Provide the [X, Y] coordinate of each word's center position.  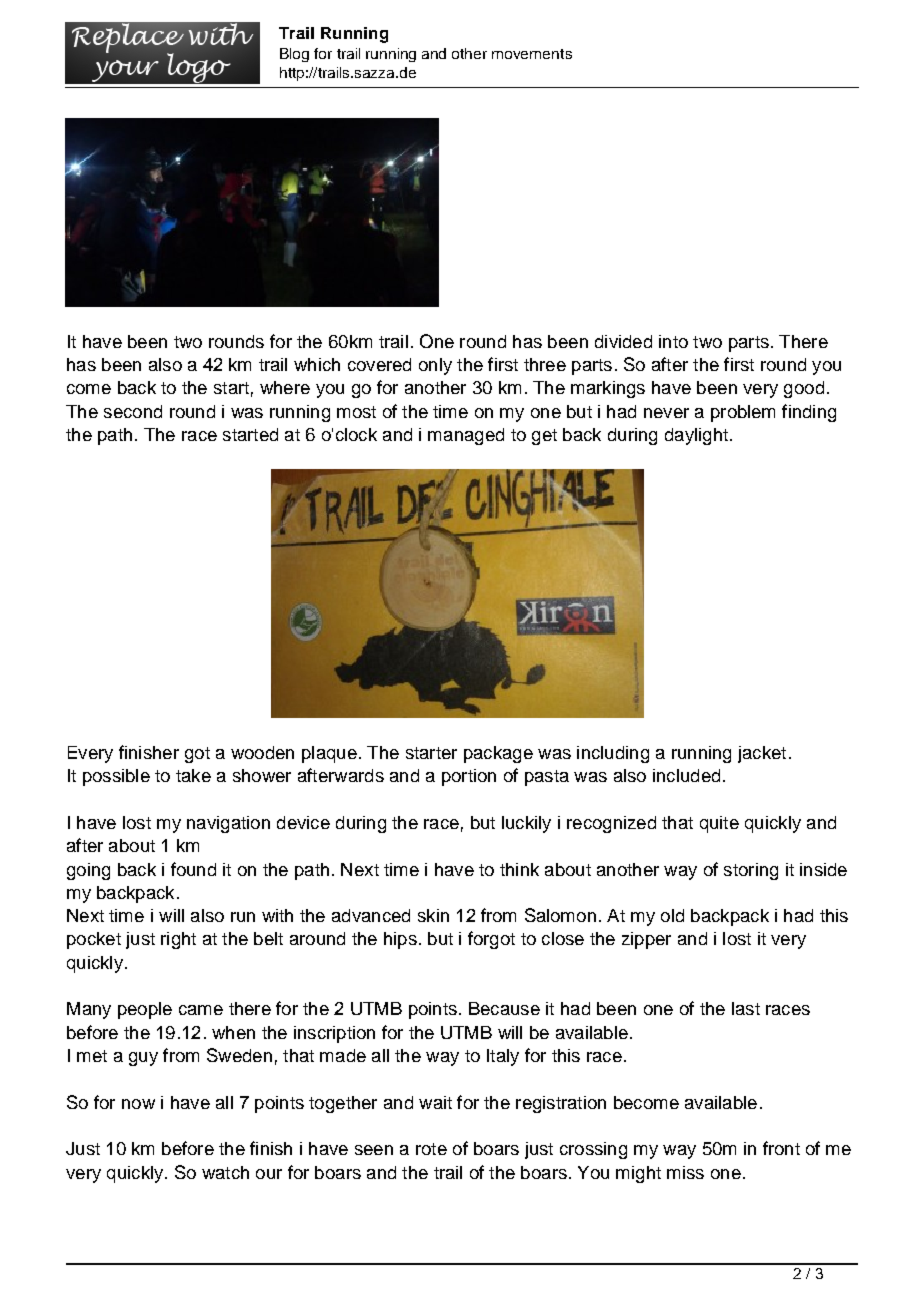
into [673, 341]
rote [431, 1149]
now [138, 1104]
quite [719, 824]
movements [532, 54]
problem [743, 413]
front [781, 1148]
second [133, 411]
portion [469, 777]
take [193, 775]
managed [466, 436]
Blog [294, 55]
